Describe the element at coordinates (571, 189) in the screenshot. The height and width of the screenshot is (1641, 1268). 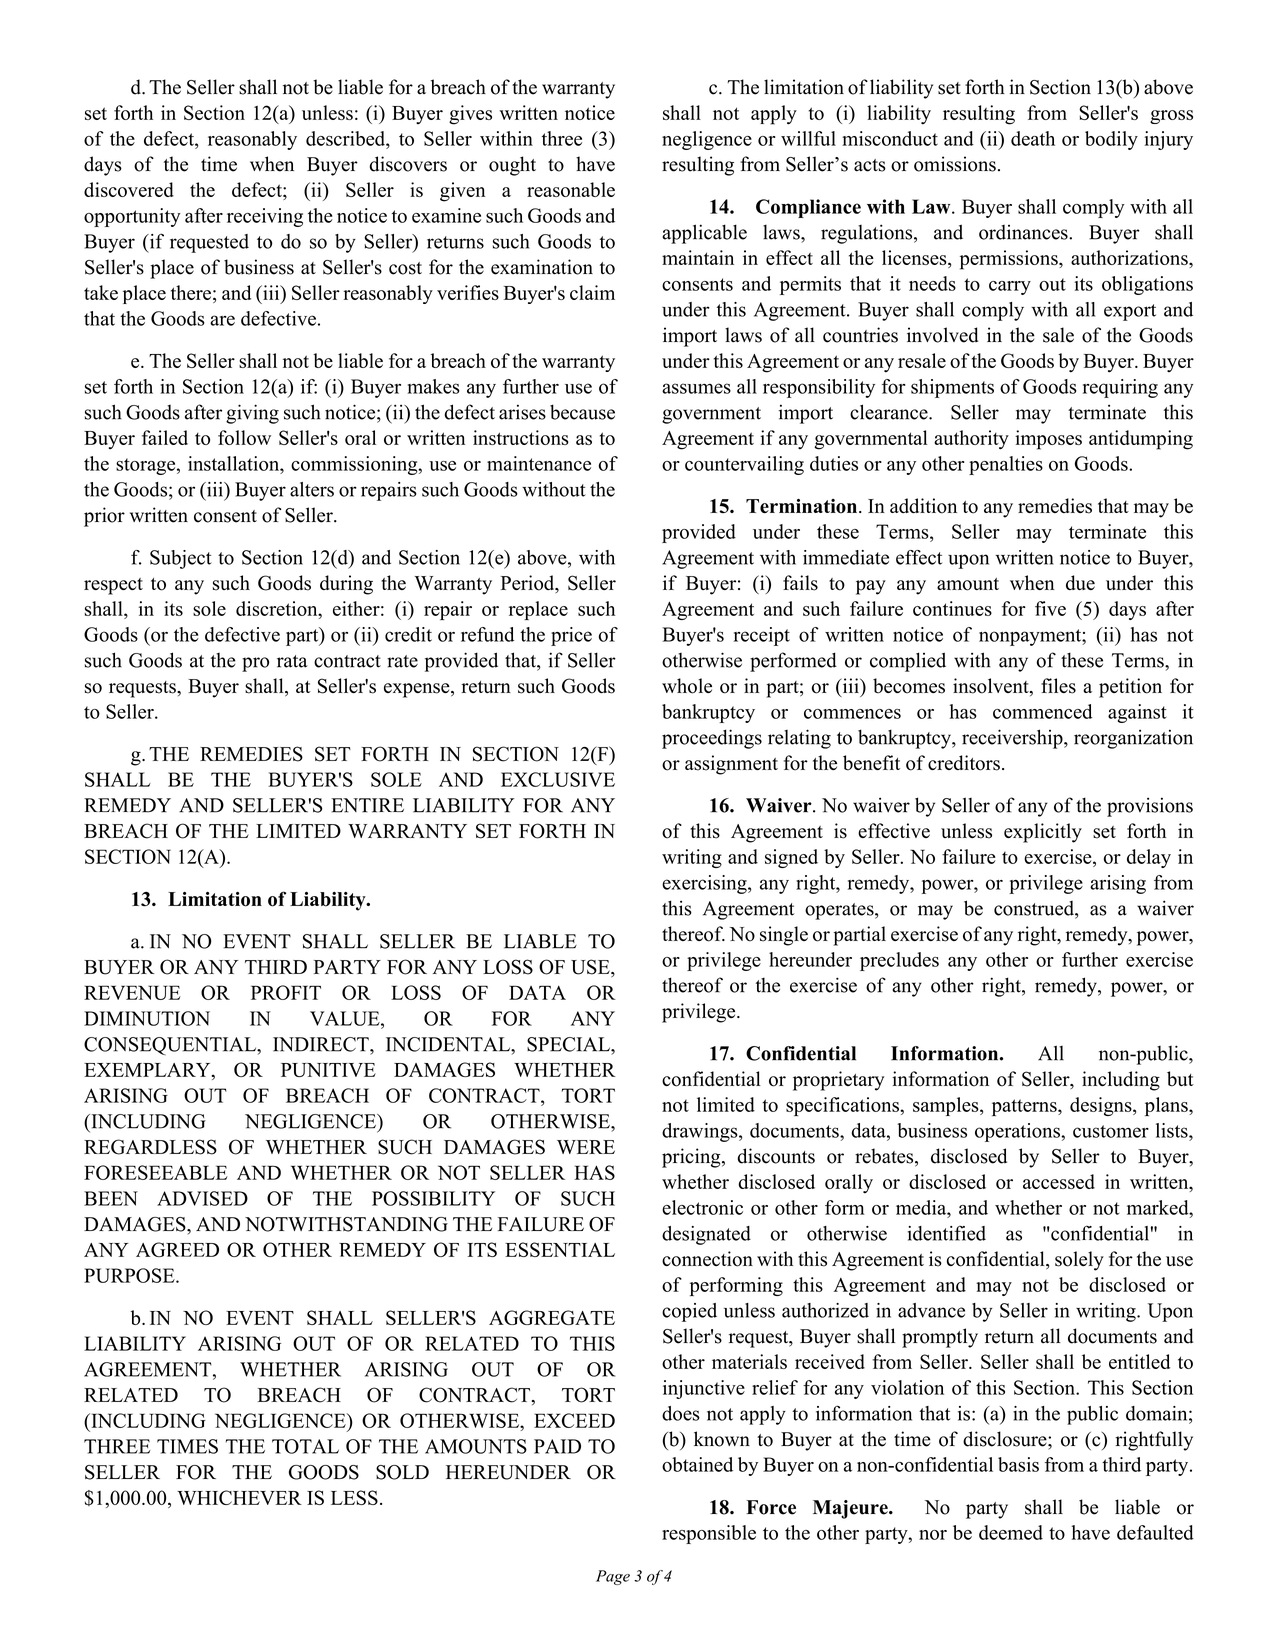
I see `reasonable` at that location.
